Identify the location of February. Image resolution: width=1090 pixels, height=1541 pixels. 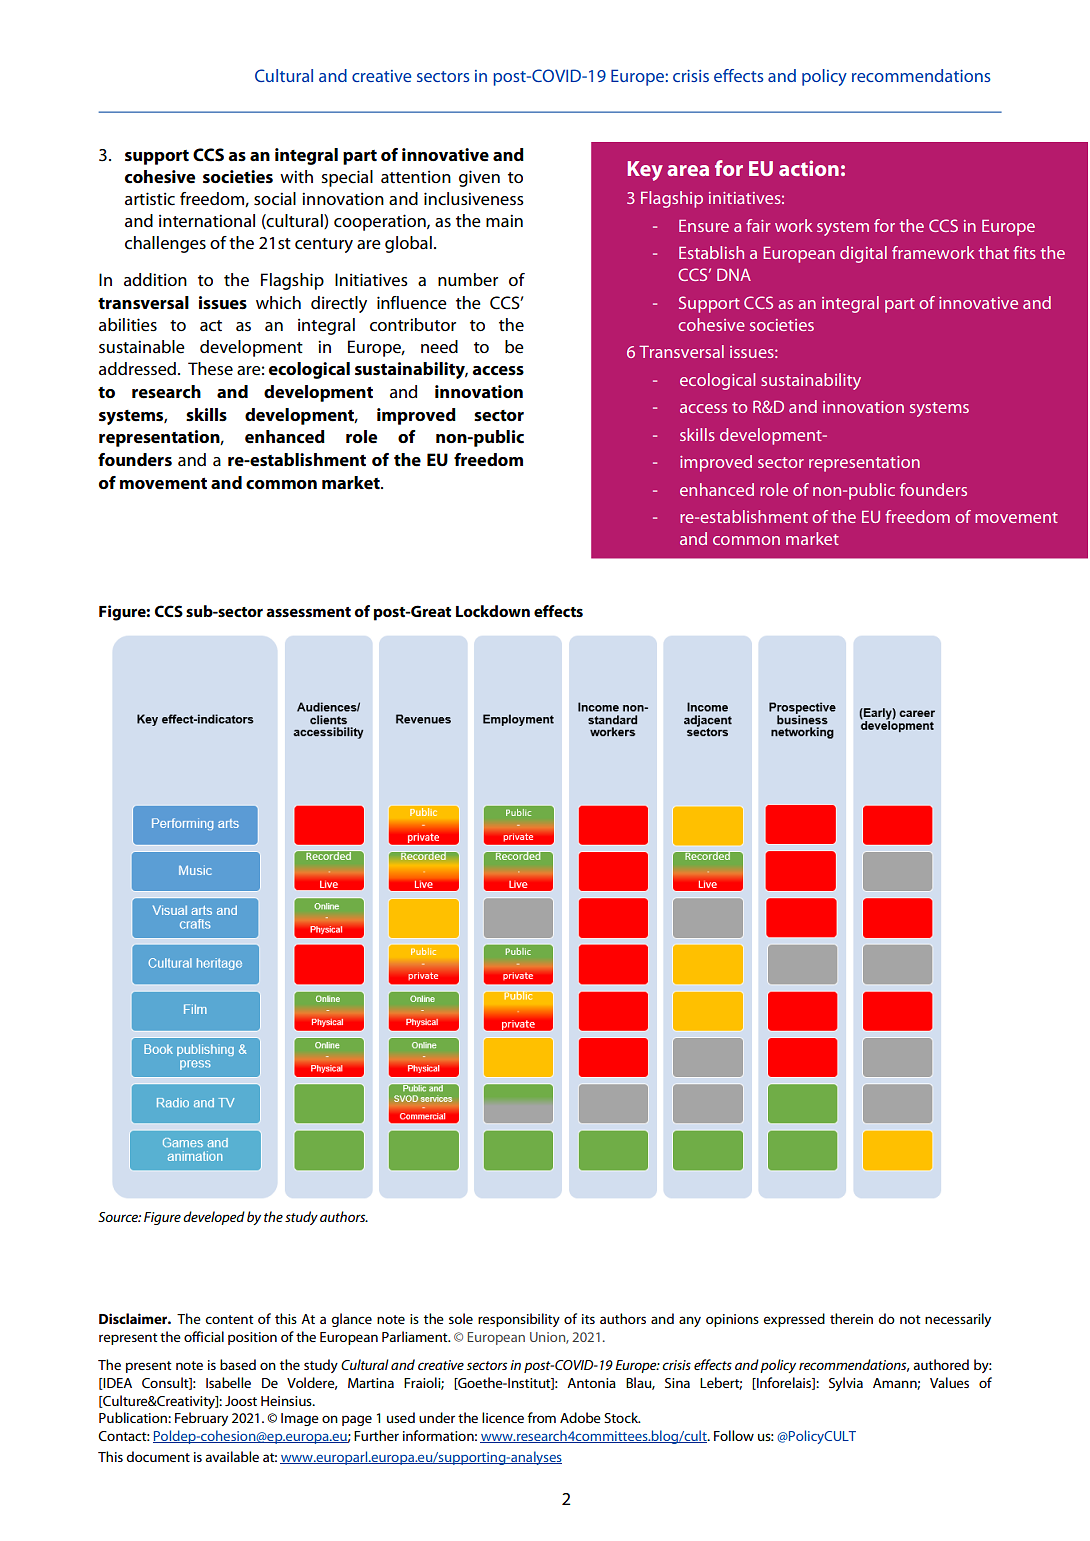
(201, 1419).
